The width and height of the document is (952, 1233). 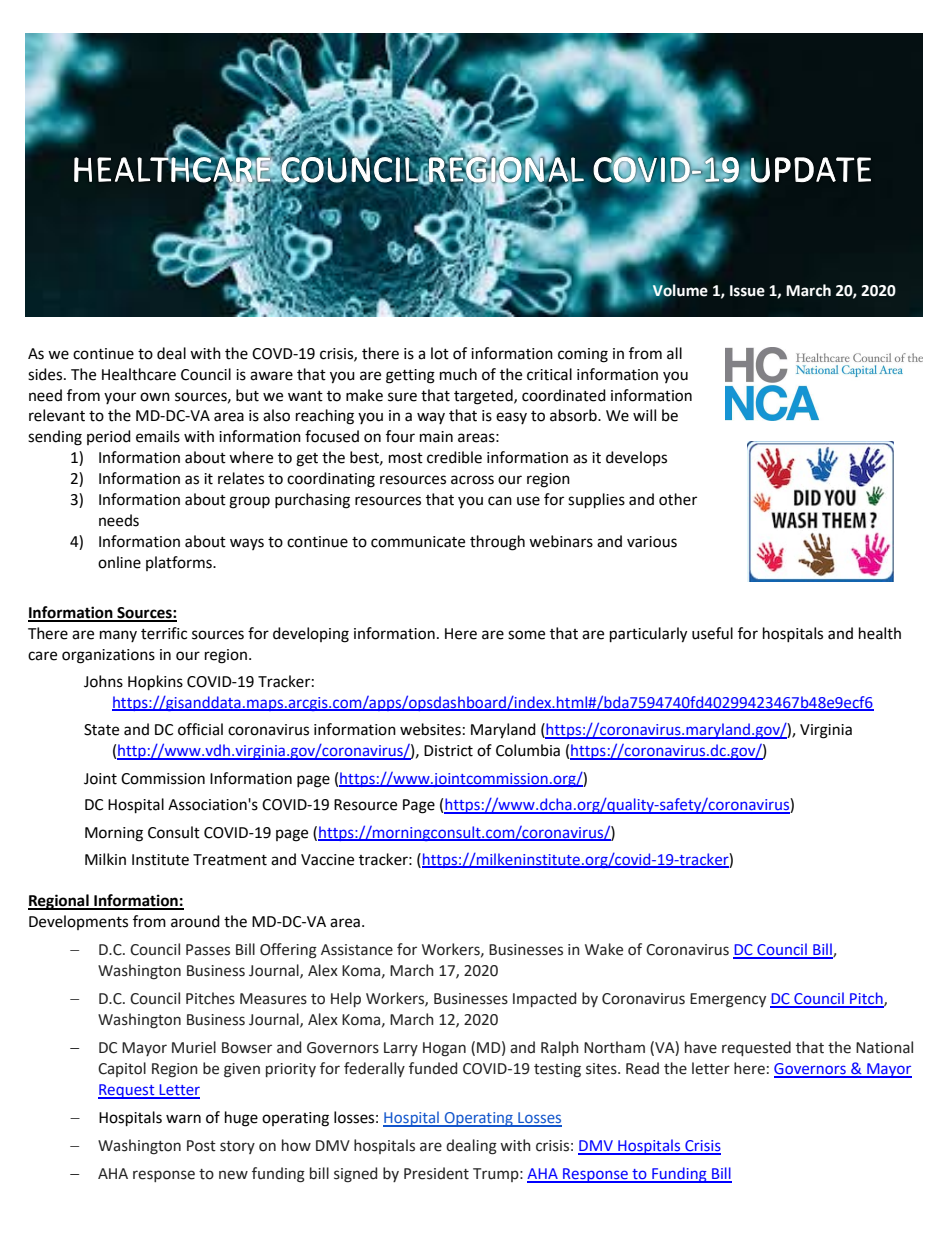 I want to click on Wake, so click(x=604, y=949).
